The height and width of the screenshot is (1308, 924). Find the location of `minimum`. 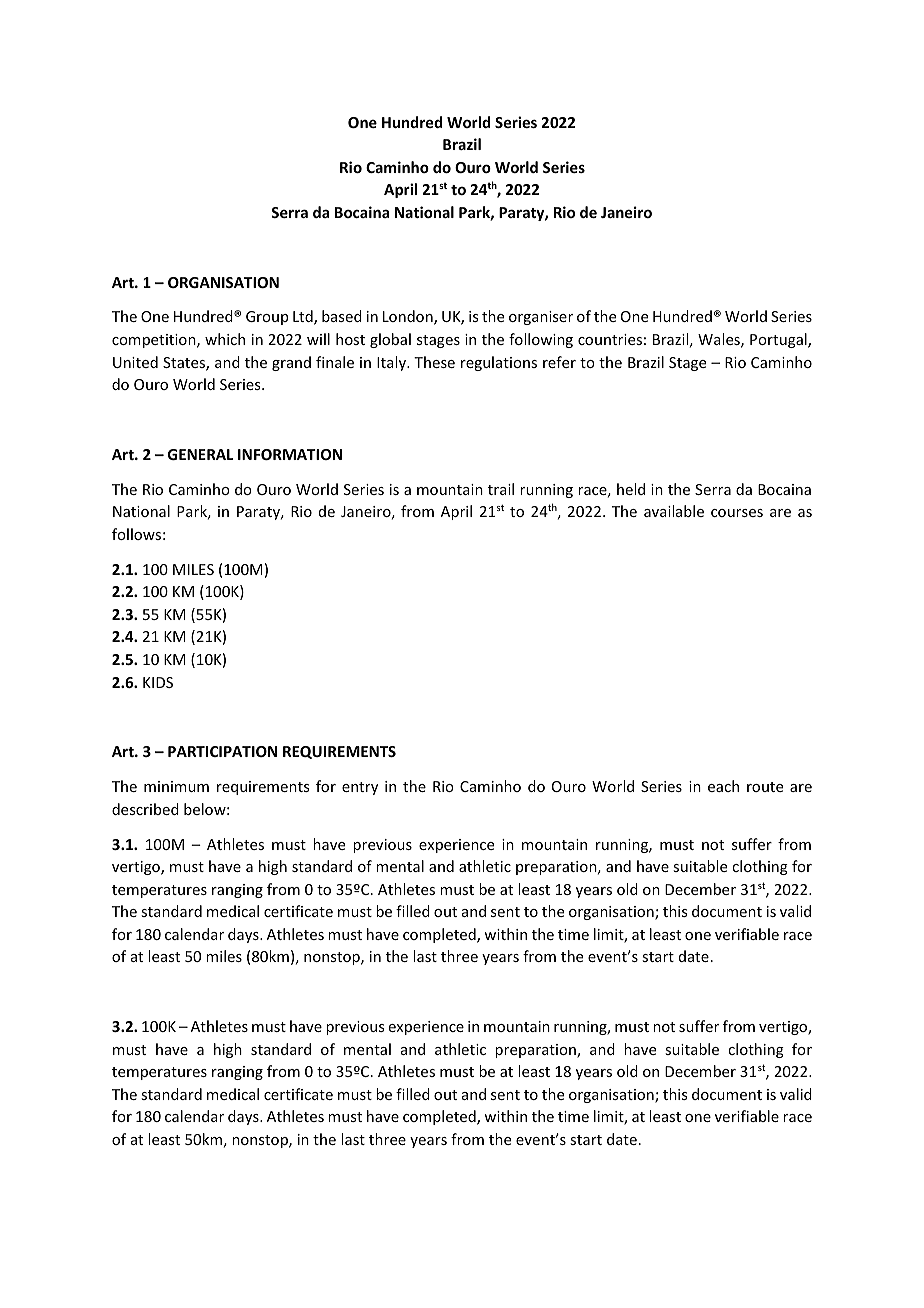

minimum is located at coordinates (176, 786).
